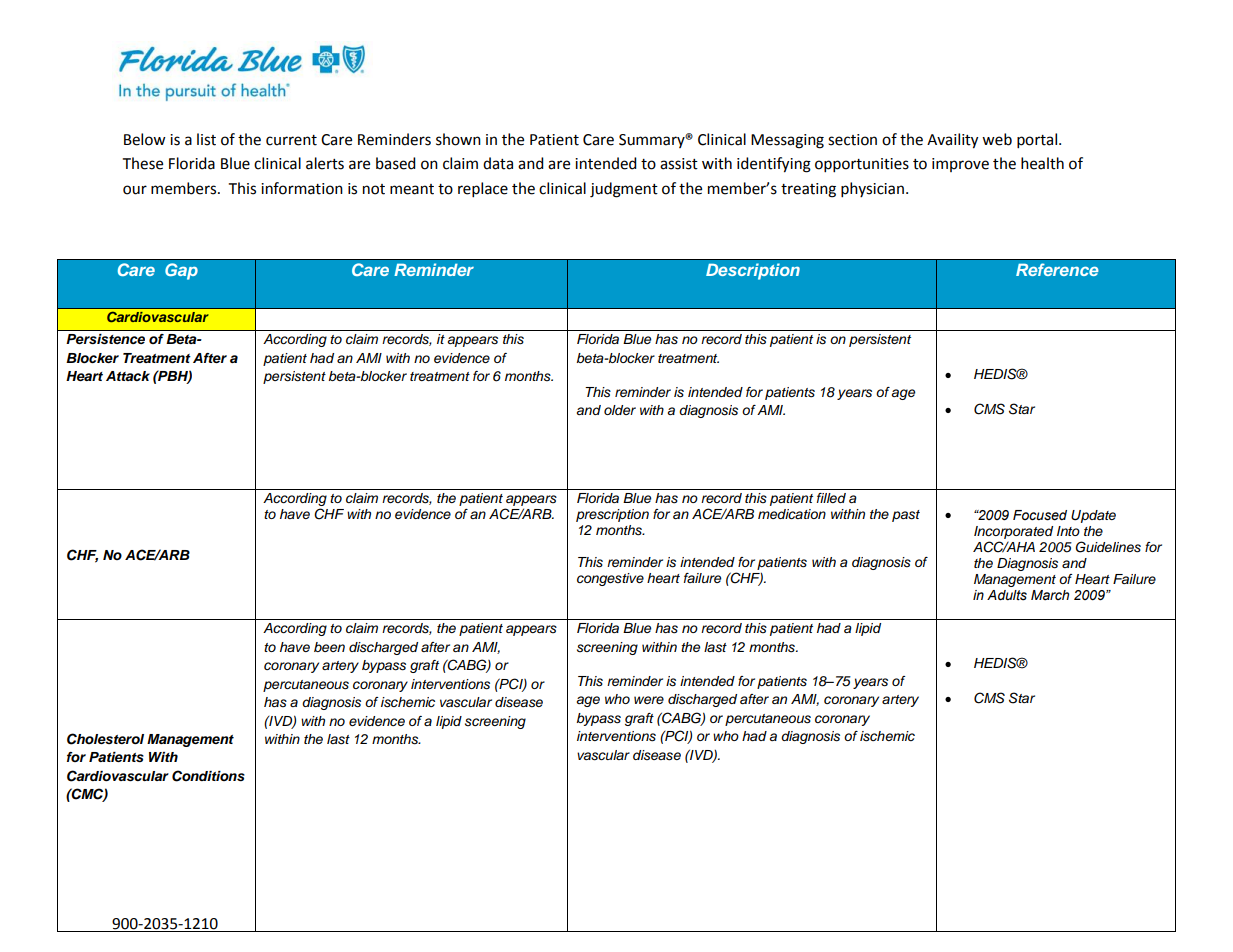  I want to click on Conditions, so click(208, 776).
